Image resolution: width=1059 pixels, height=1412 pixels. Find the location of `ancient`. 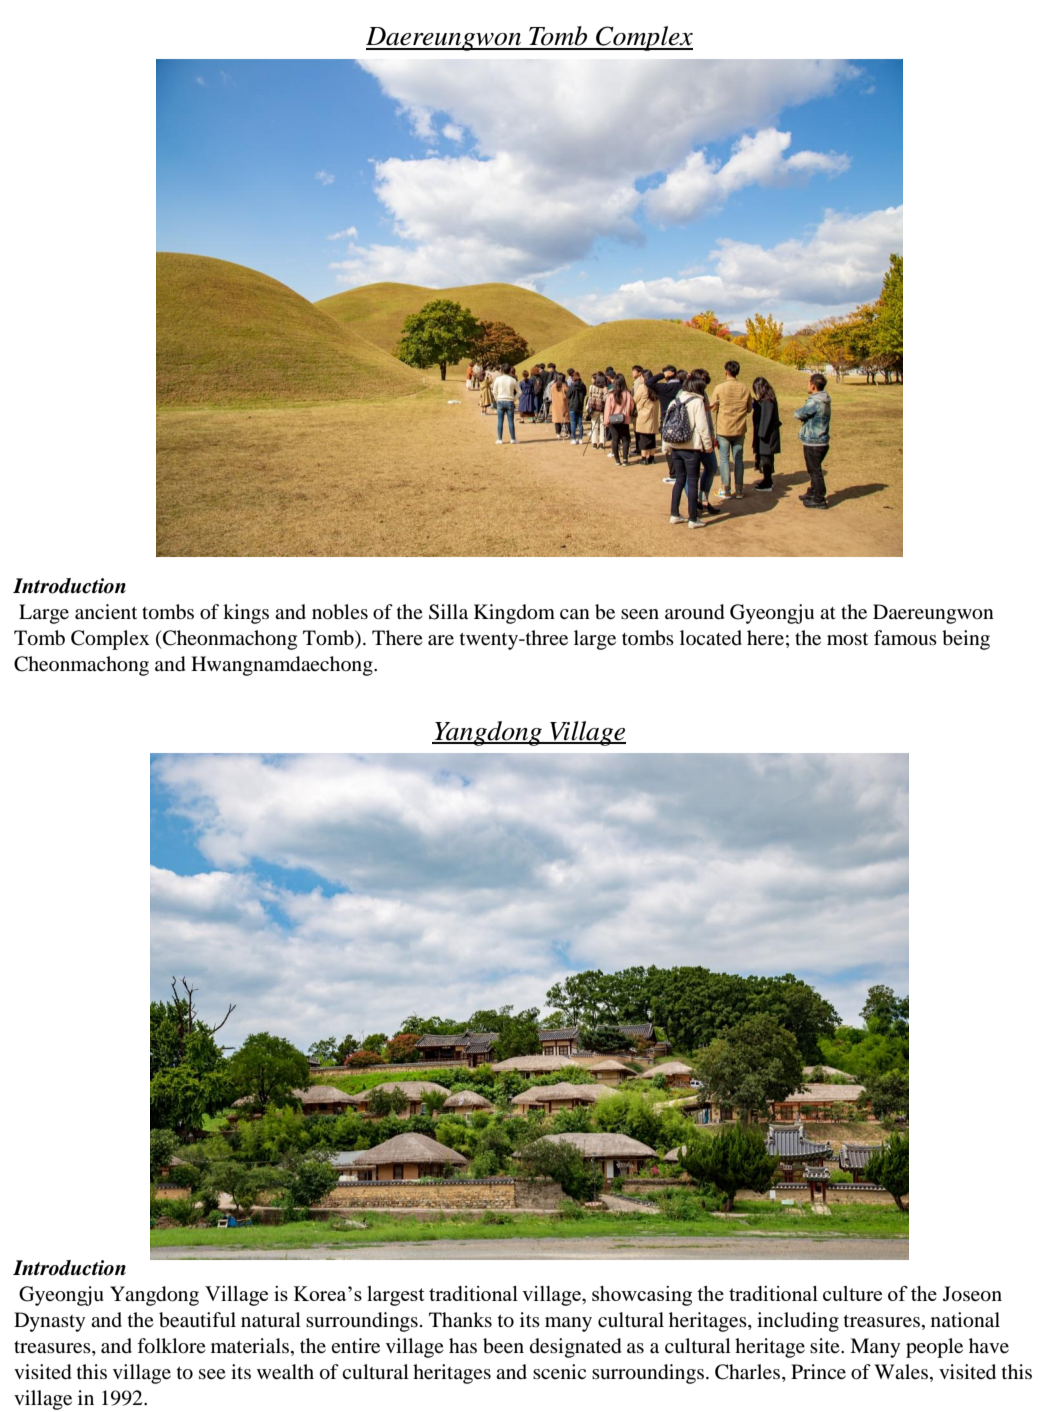

ancient is located at coordinates (106, 612).
